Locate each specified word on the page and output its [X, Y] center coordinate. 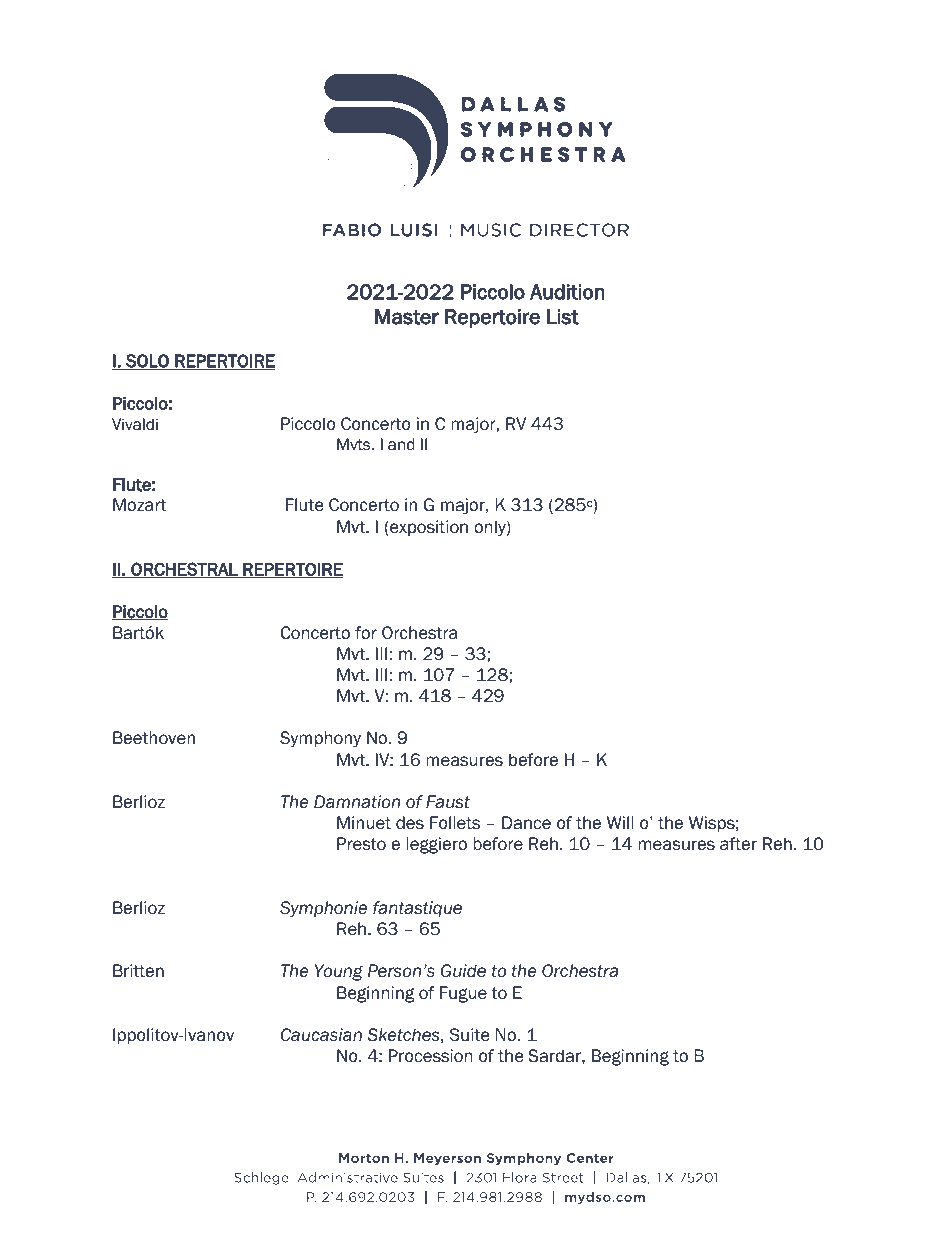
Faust [448, 802]
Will [620, 822]
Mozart [139, 505]
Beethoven [154, 738]
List [563, 317]
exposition [428, 528]
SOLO [147, 362]
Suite [469, 1035]
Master [407, 317]
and [401, 444]
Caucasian [321, 1035]
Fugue [463, 994]
